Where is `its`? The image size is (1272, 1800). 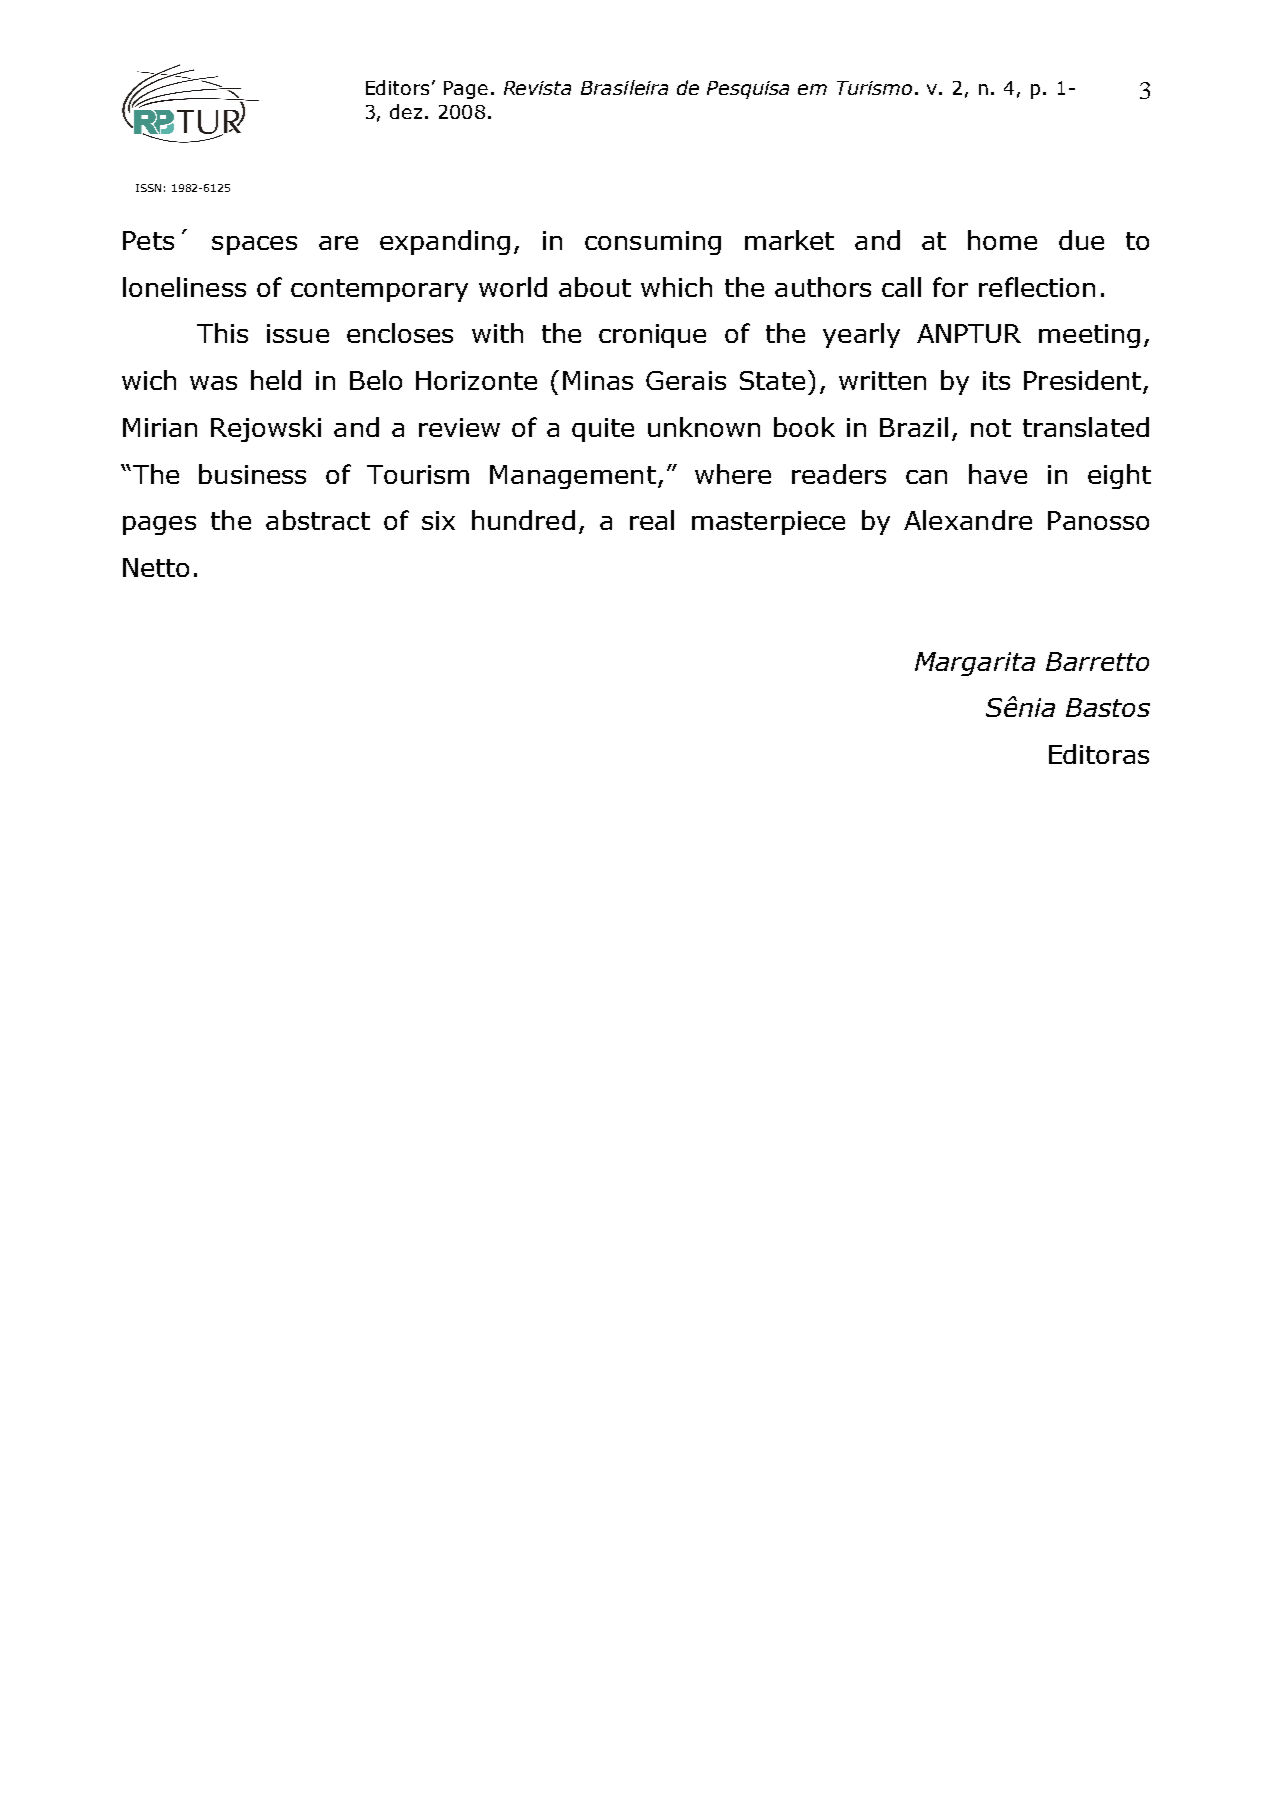
its is located at coordinates (996, 380).
